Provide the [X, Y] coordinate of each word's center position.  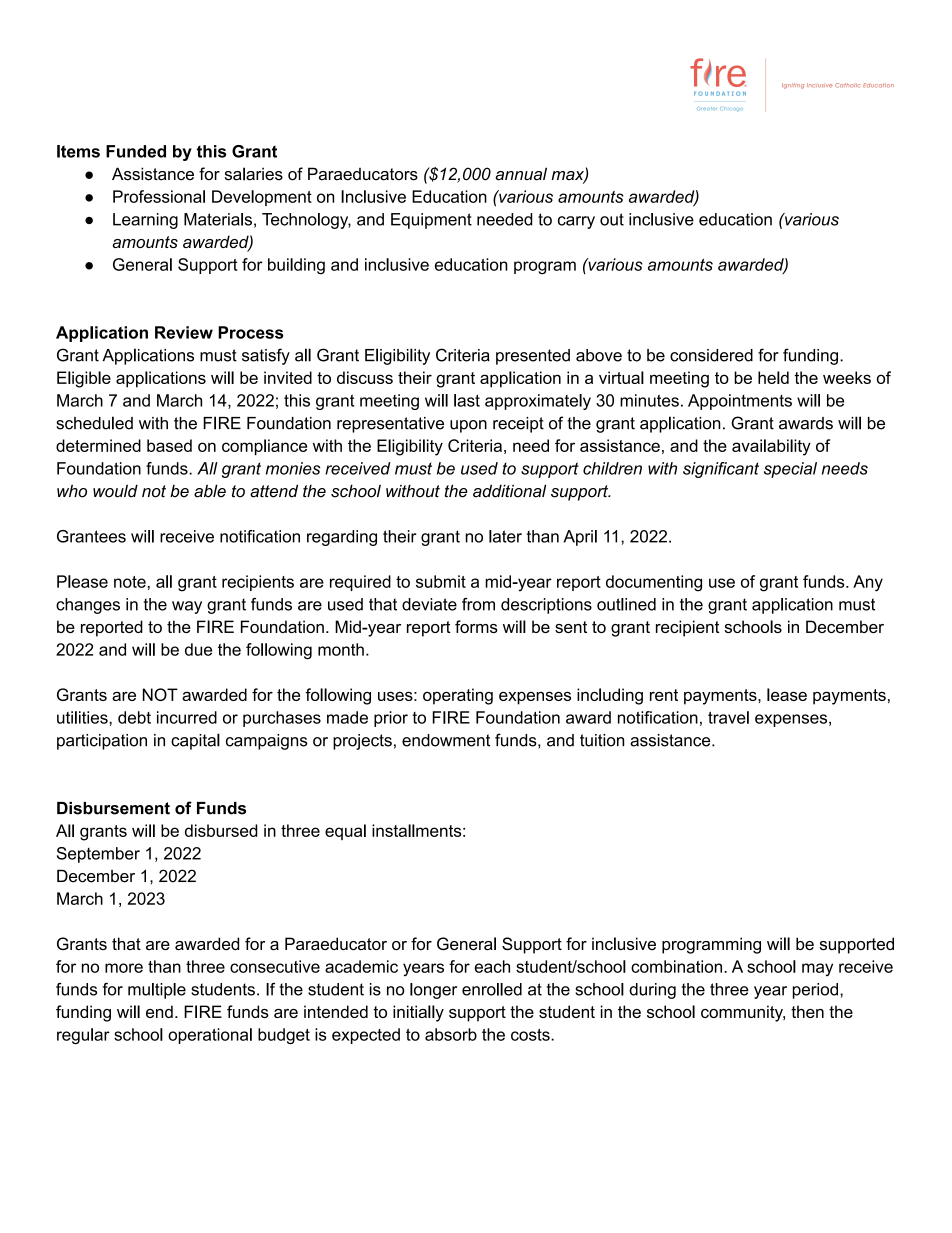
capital [195, 741]
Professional [159, 196]
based [169, 445]
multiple [157, 991]
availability [771, 447]
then [807, 1011]
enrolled [492, 989]
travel [728, 717]
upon [468, 426]
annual [521, 174]
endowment [446, 740]
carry [576, 222]
